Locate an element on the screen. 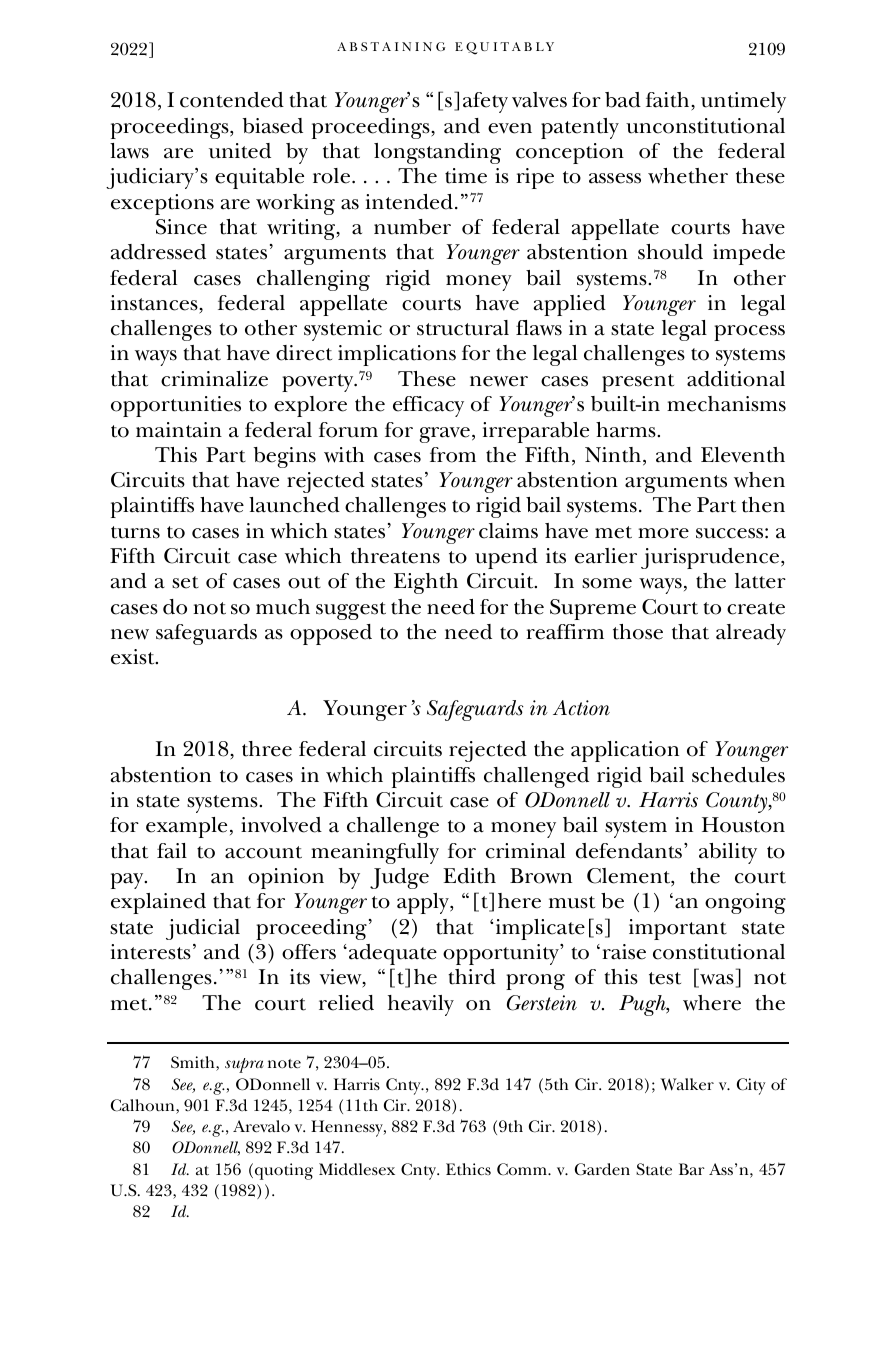 The image size is (896, 1356). mechanisms is located at coordinates (726, 404).
